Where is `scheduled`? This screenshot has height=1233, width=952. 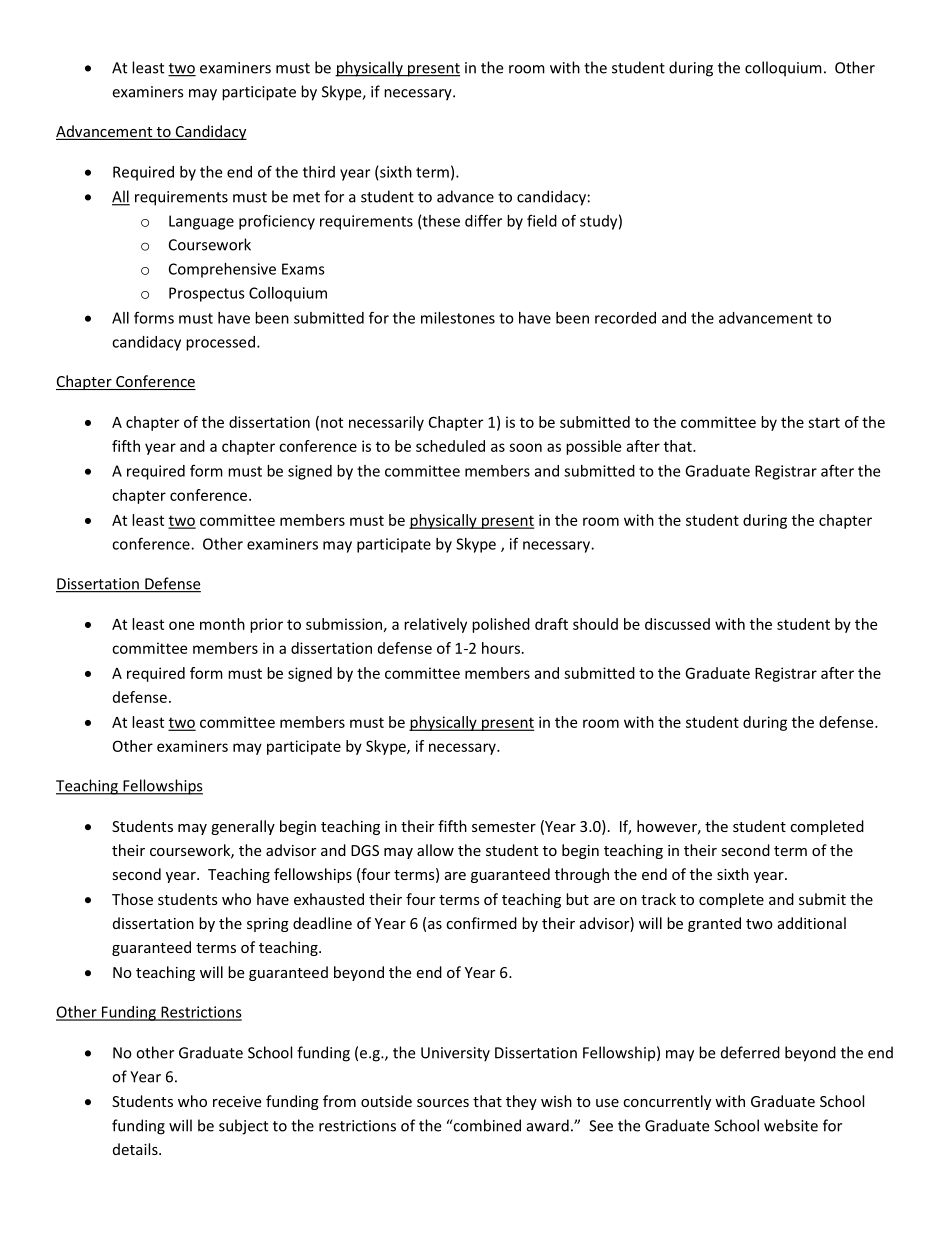
scheduled is located at coordinates (450, 446).
